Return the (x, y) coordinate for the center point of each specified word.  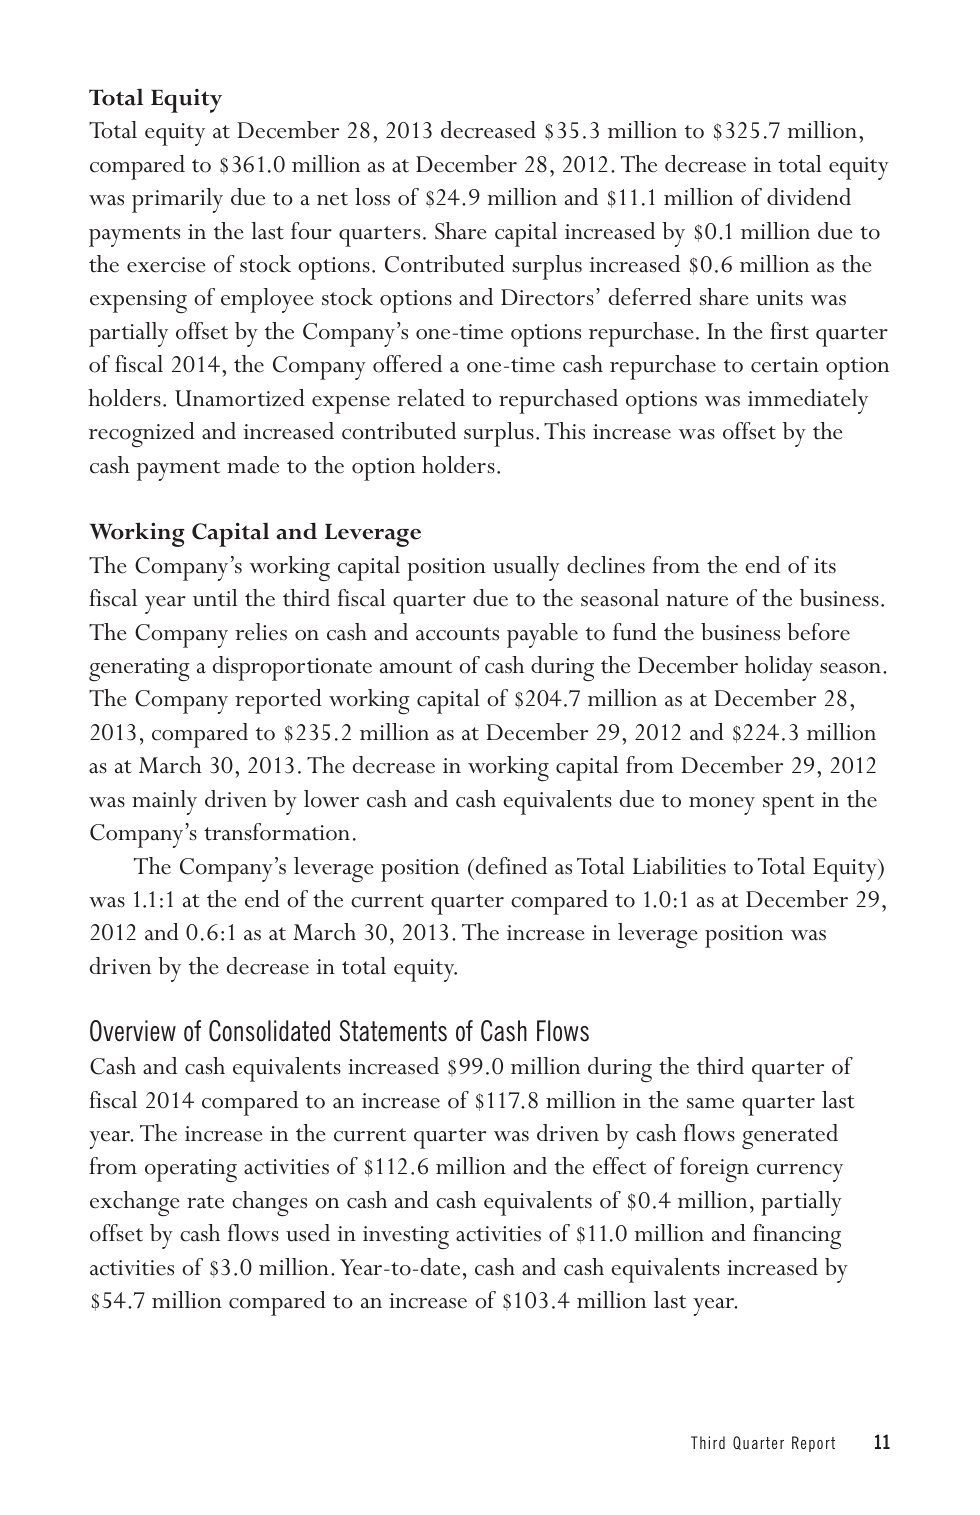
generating (139, 670)
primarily (177, 200)
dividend (809, 197)
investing (406, 1237)
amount (416, 667)
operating (191, 1170)
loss (372, 197)
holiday (779, 668)
